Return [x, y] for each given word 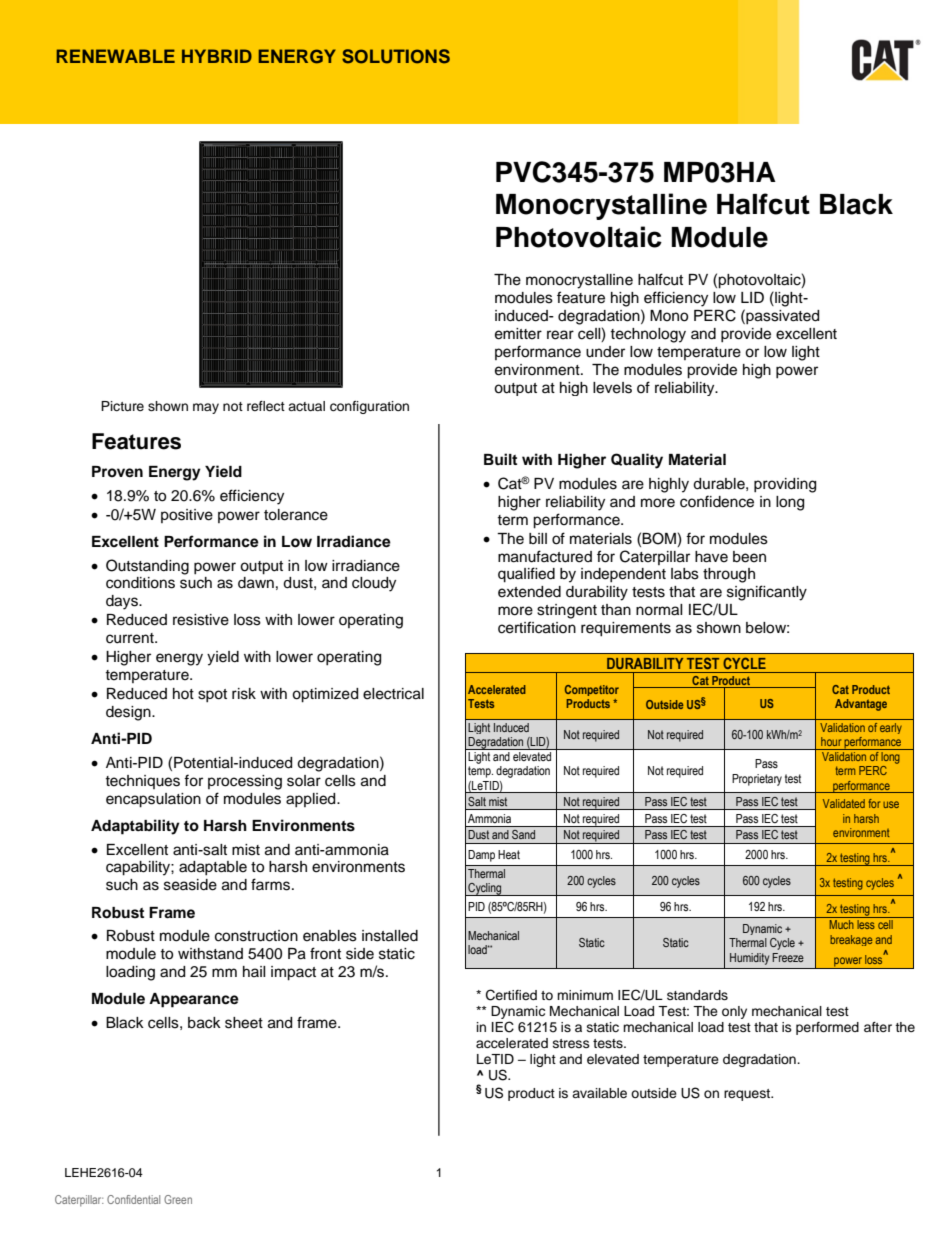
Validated [844, 803]
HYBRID [217, 56]
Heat [509, 854]
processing [245, 782]
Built [500, 459]
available [599, 1093]
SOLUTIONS [396, 56]
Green [178, 1199]
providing [785, 485]
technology [648, 335]
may [206, 408]
